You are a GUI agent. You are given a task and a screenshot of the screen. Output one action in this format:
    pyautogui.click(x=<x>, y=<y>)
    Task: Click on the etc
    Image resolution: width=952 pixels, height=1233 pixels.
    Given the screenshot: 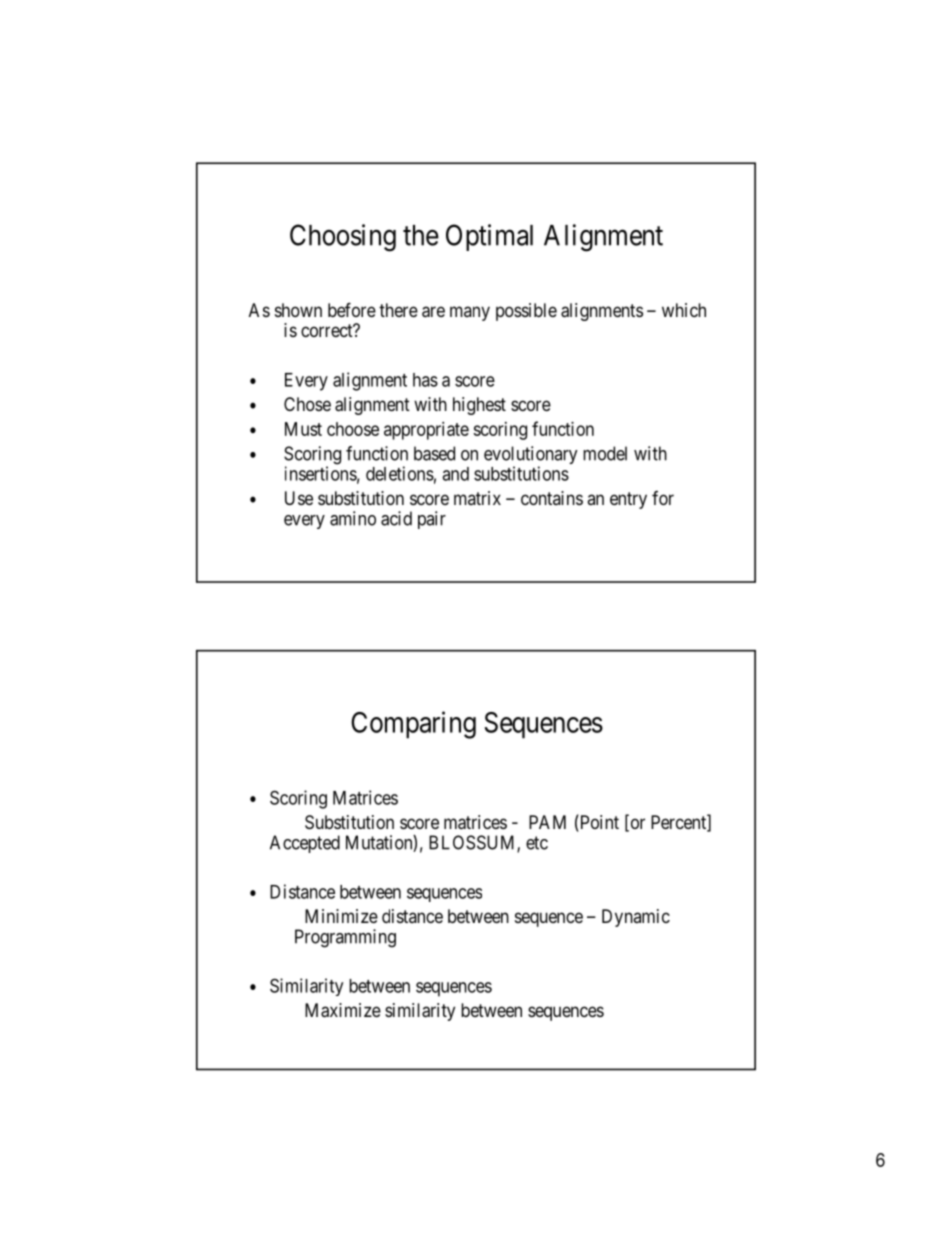 What is the action you would take?
    pyautogui.click(x=537, y=843)
